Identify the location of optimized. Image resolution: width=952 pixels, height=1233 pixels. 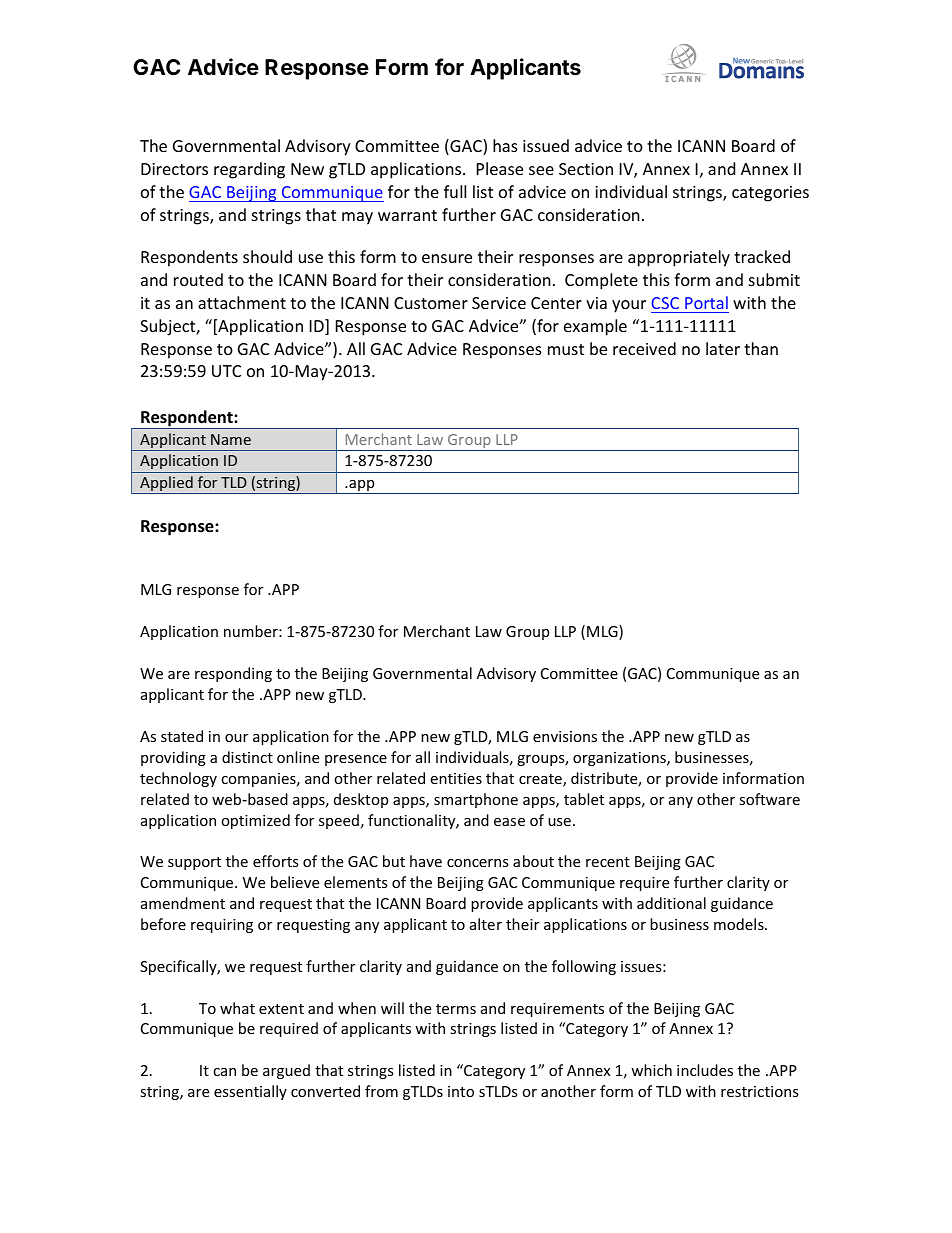
(255, 821).
